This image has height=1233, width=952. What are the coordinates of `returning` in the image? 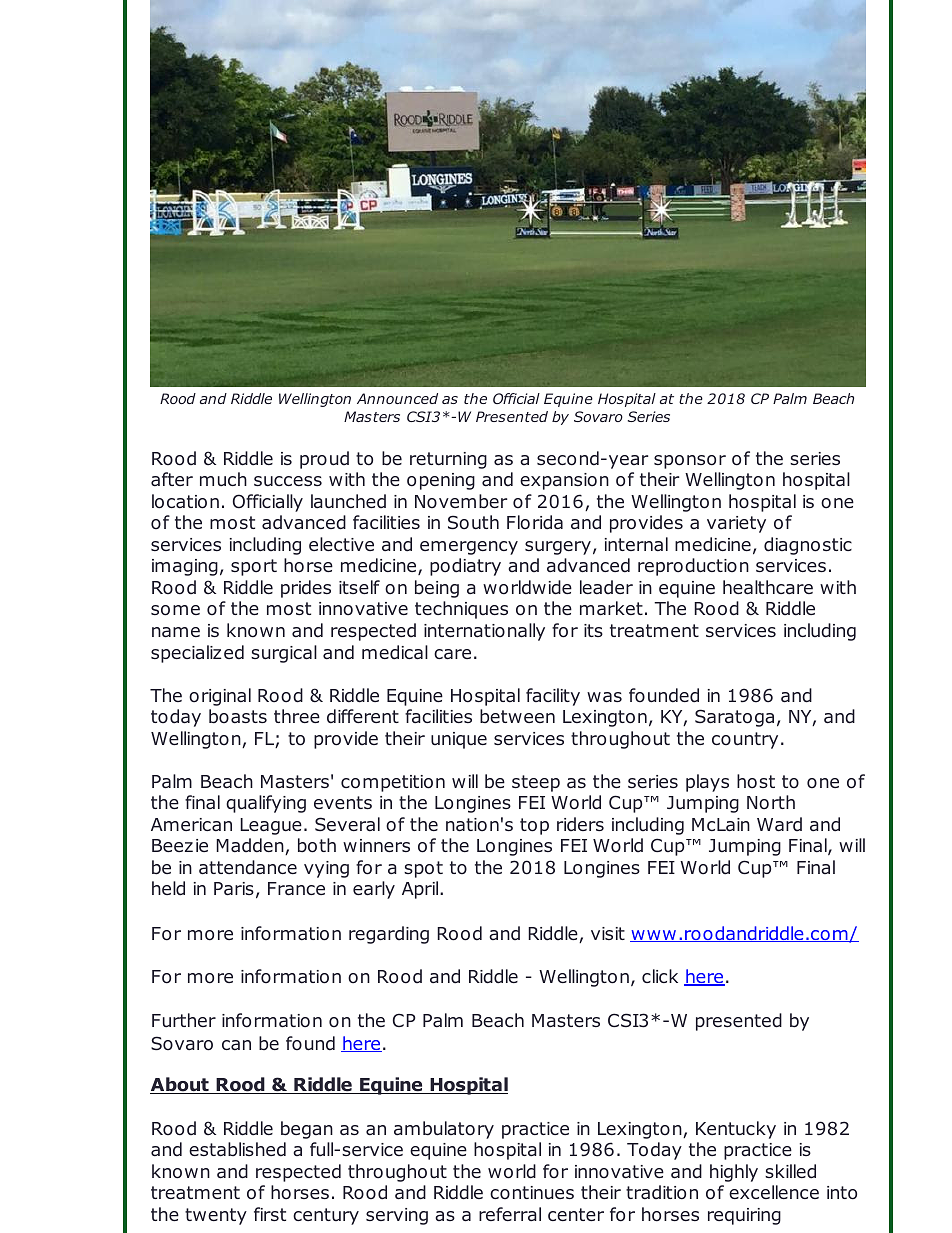 It's located at (448, 460).
